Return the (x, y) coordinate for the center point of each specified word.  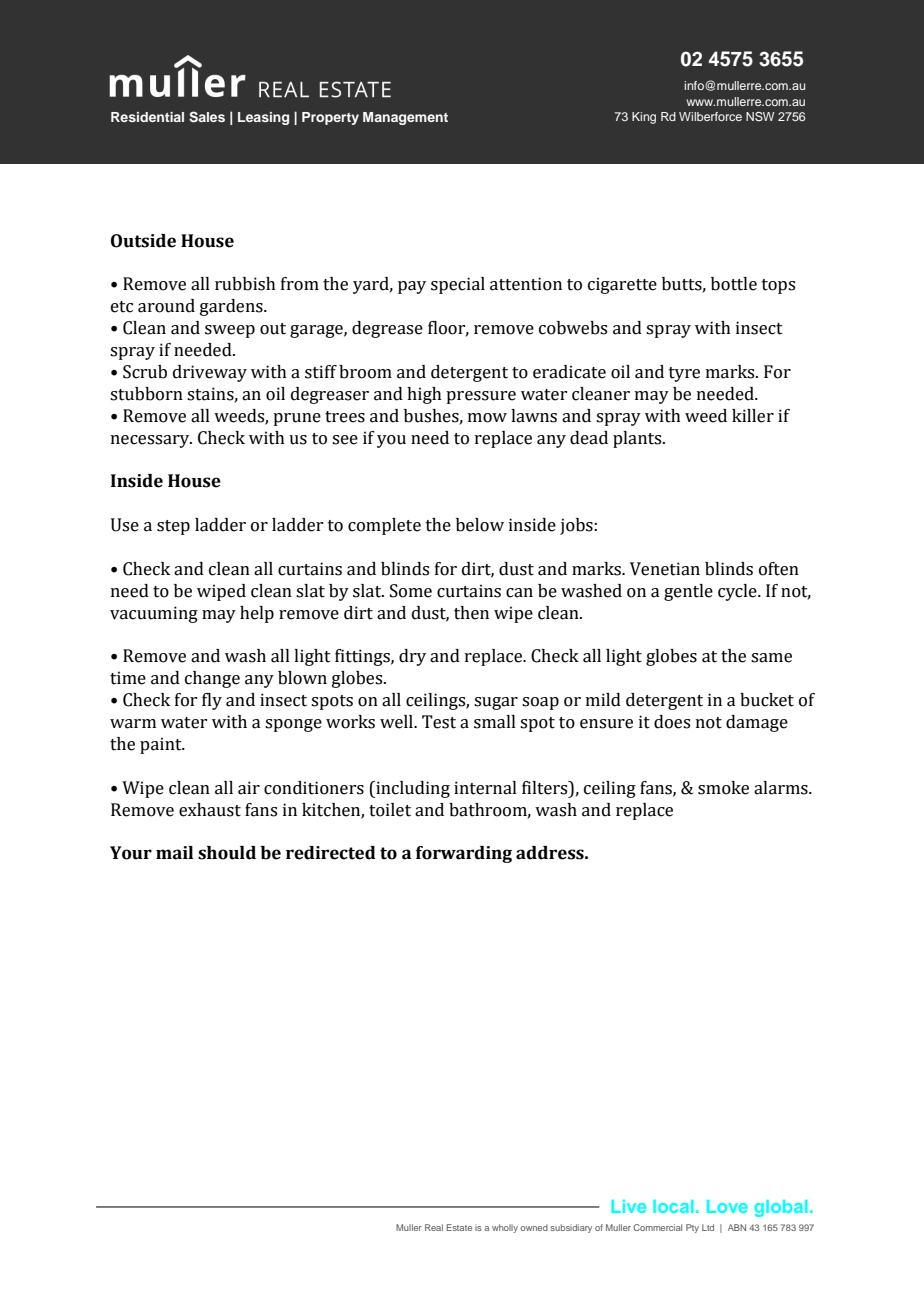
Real (434, 1227)
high (424, 395)
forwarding (464, 854)
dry (412, 657)
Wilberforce (710, 116)
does (672, 722)
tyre (684, 374)
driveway (210, 373)
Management (405, 118)
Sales (207, 117)
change (212, 679)
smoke (723, 788)
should (227, 853)
